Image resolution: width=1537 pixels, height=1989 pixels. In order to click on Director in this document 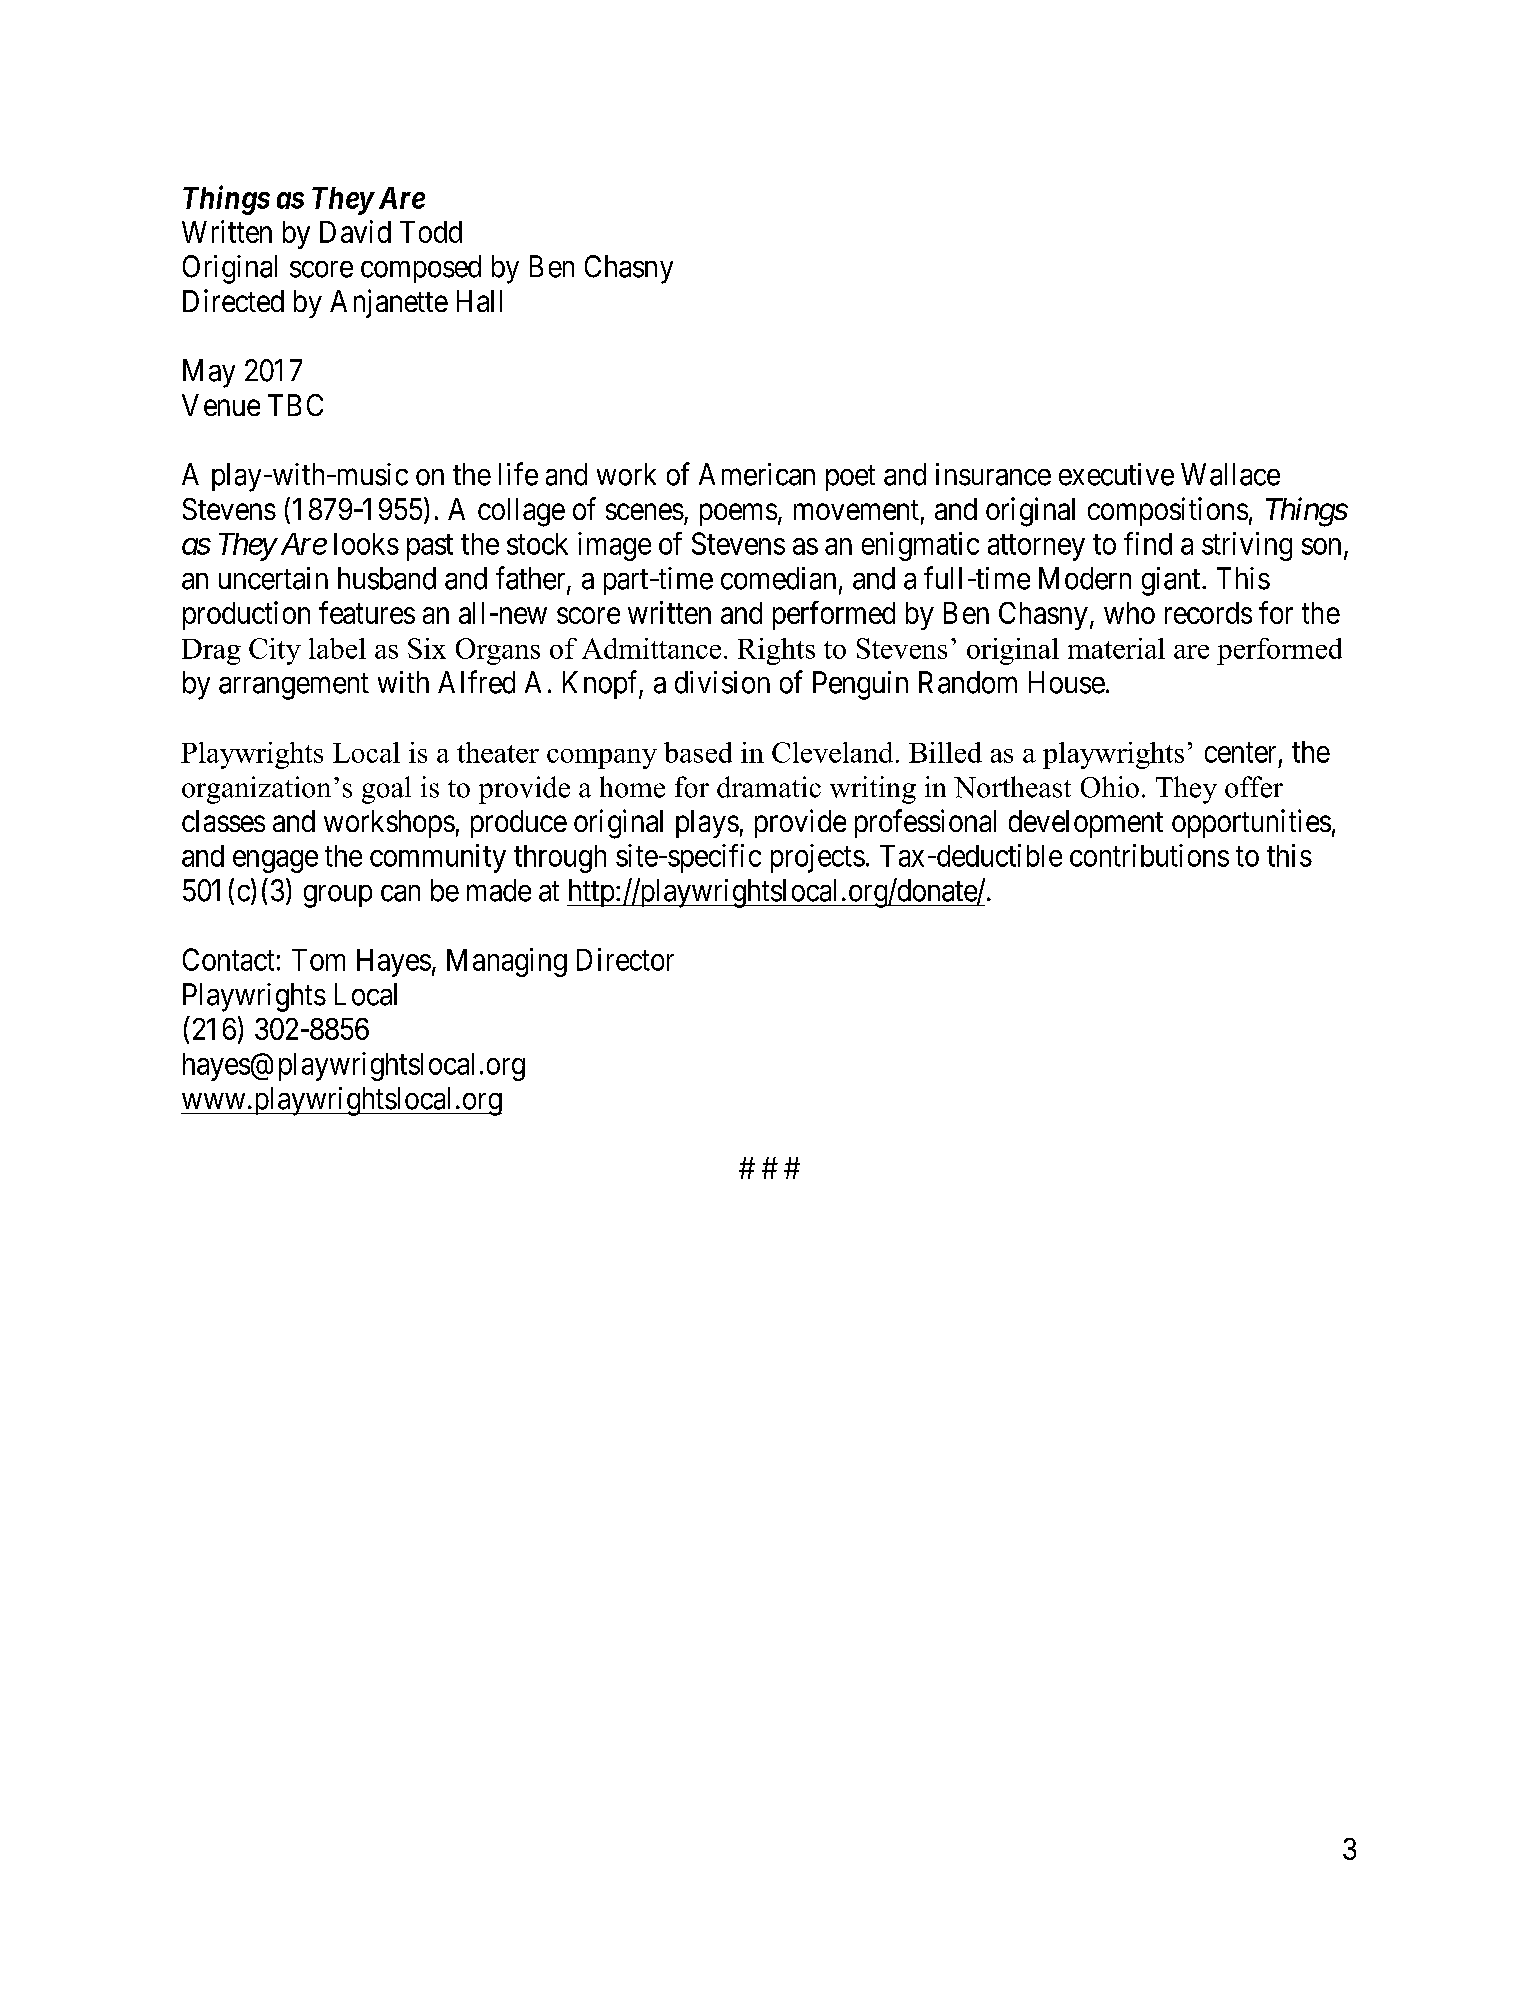, I will do `click(625, 959)`.
